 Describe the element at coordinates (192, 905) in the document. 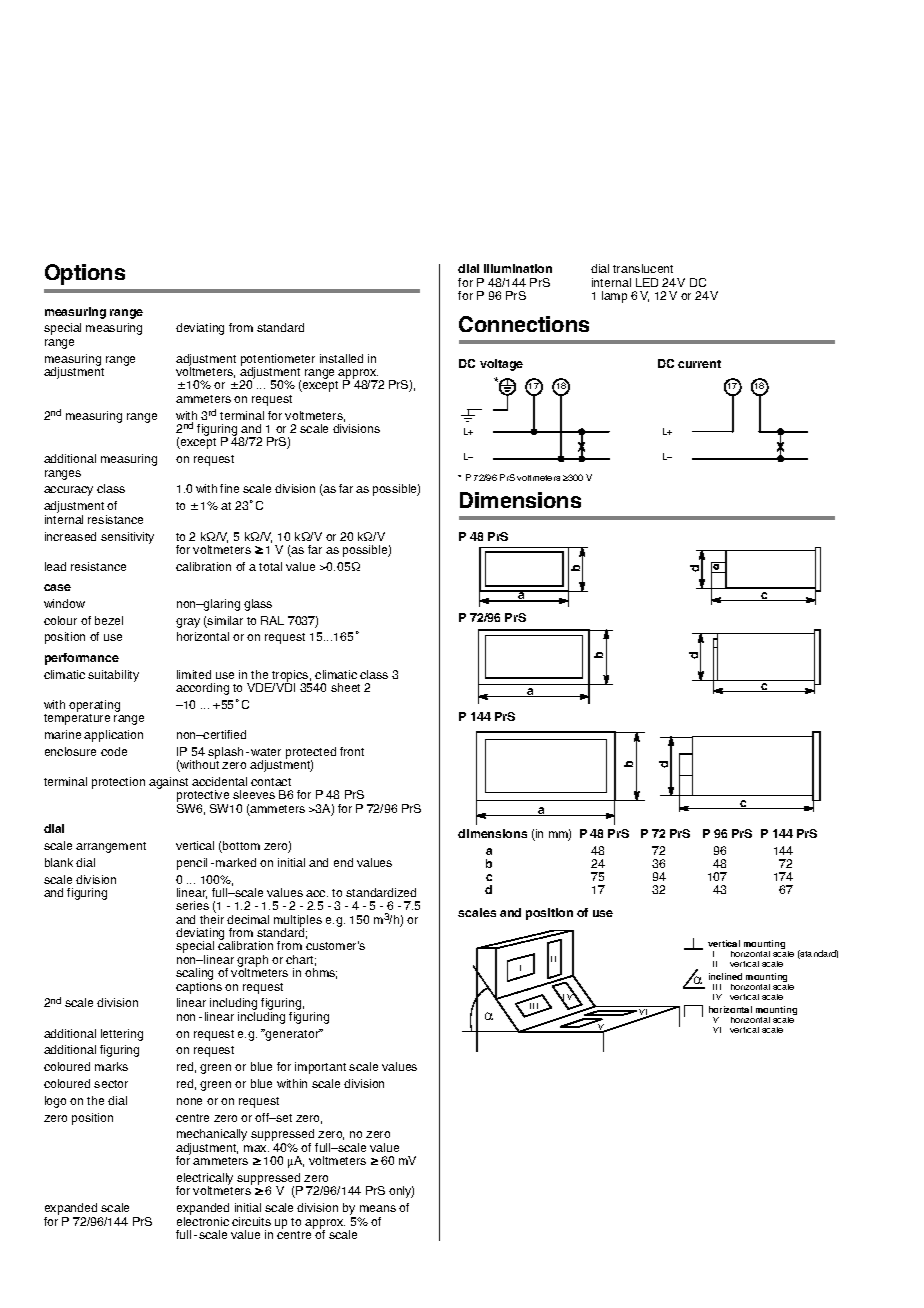

I see `series` at that location.
